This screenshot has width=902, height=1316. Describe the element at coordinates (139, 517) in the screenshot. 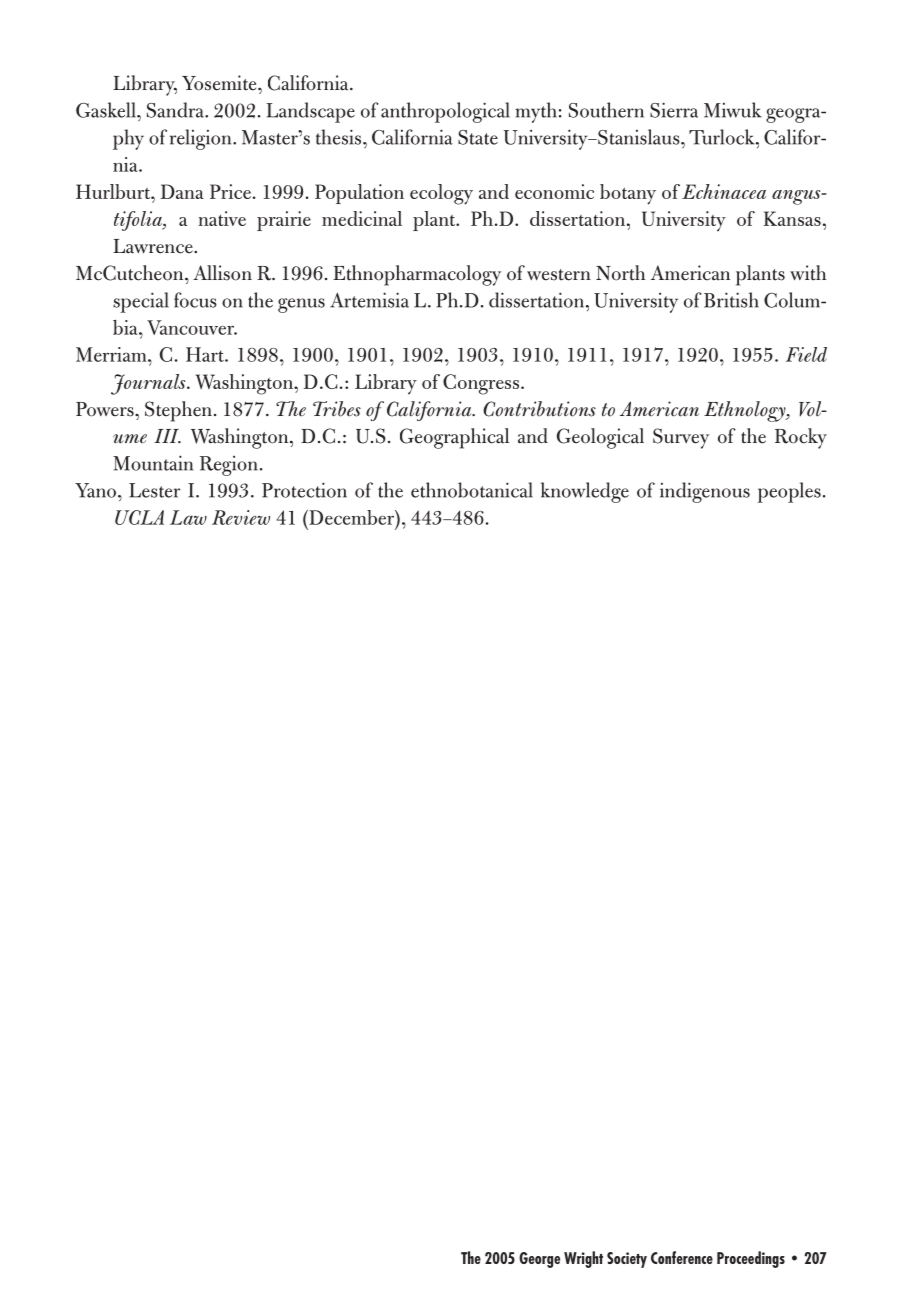

I see `UCLA` at that location.
